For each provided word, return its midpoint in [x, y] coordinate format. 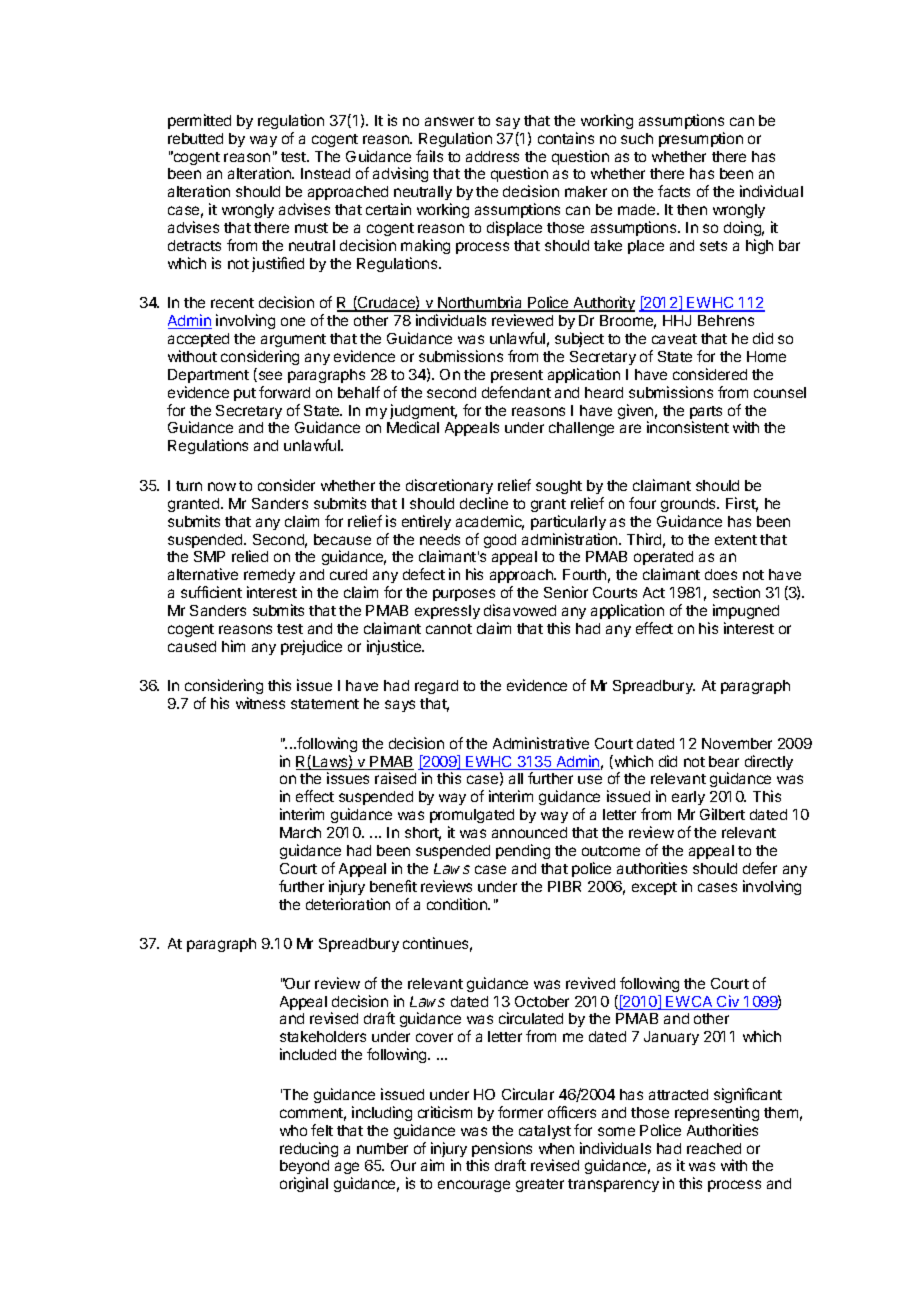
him [233, 646]
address [492, 156]
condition [458, 904]
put [245, 394]
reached [714, 1148]
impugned [746, 611]
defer [760, 868]
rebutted [195, 138]
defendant [516, 392]
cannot [449, 629]
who [293, 1130]
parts [706, 414]
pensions [502, 1151]
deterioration [348, 904]
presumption [701, 139]
